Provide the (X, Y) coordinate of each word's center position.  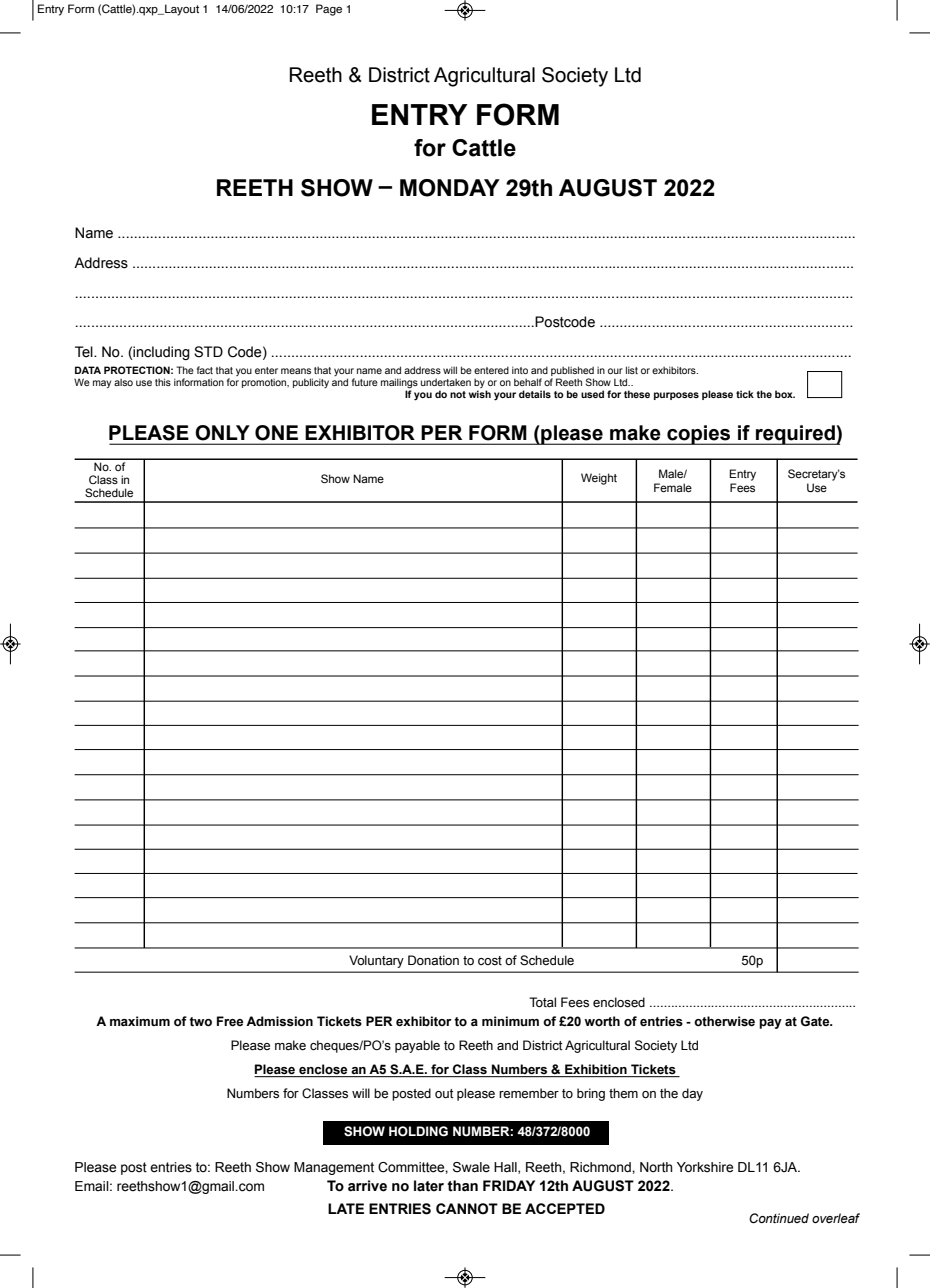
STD (208, 352)
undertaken (446, 382)
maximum (140, 1021)
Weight (599, 479)
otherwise (724, 1021)
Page (329, 10)
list (632, 370)
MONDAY (450, 188)
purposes (676, 396)
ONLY (222, 432)
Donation (433, 960)
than (462, 1186)
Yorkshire (705, 1167)
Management (334, 1168)
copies (699, 435)
